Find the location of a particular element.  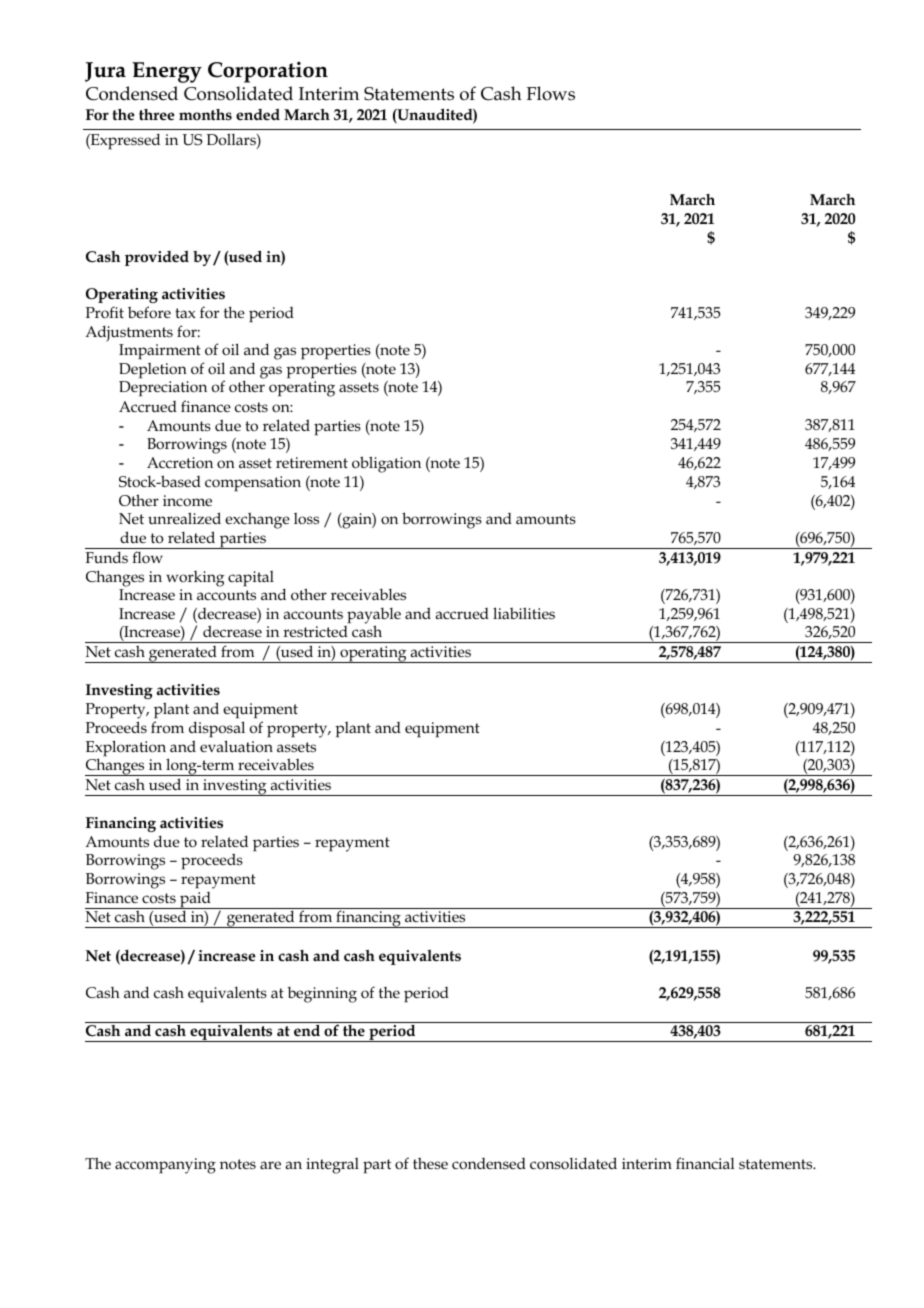

loss is located at coordinates (306, 518).
